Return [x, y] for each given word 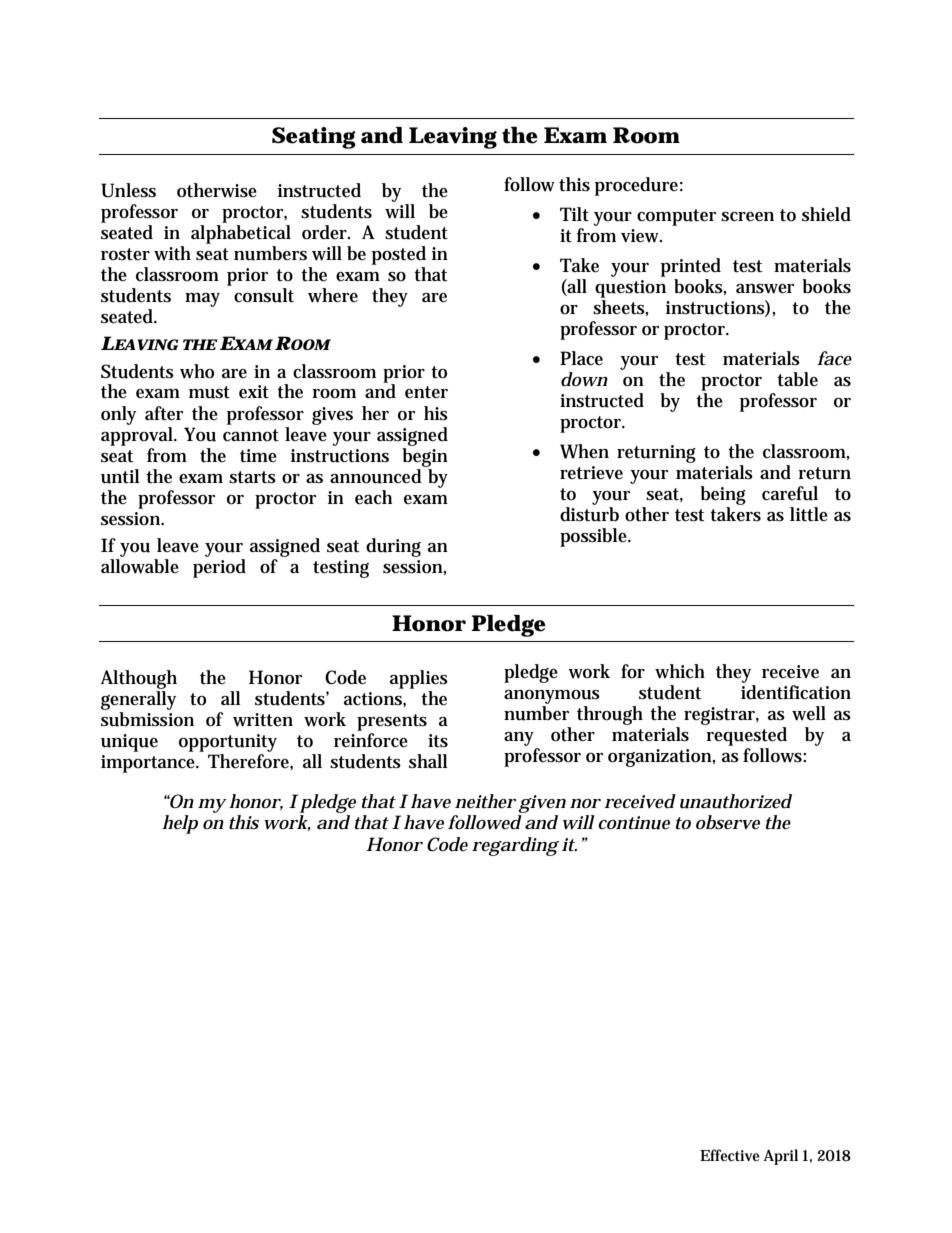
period [219, 568]
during [393, 547]
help [180, 824]
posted [399, 255]
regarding [515, 846]
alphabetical [241, 234]
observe [728, 822]
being [723, 497]
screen [747, 217]
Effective [730, 1155]
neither [485, 801]
